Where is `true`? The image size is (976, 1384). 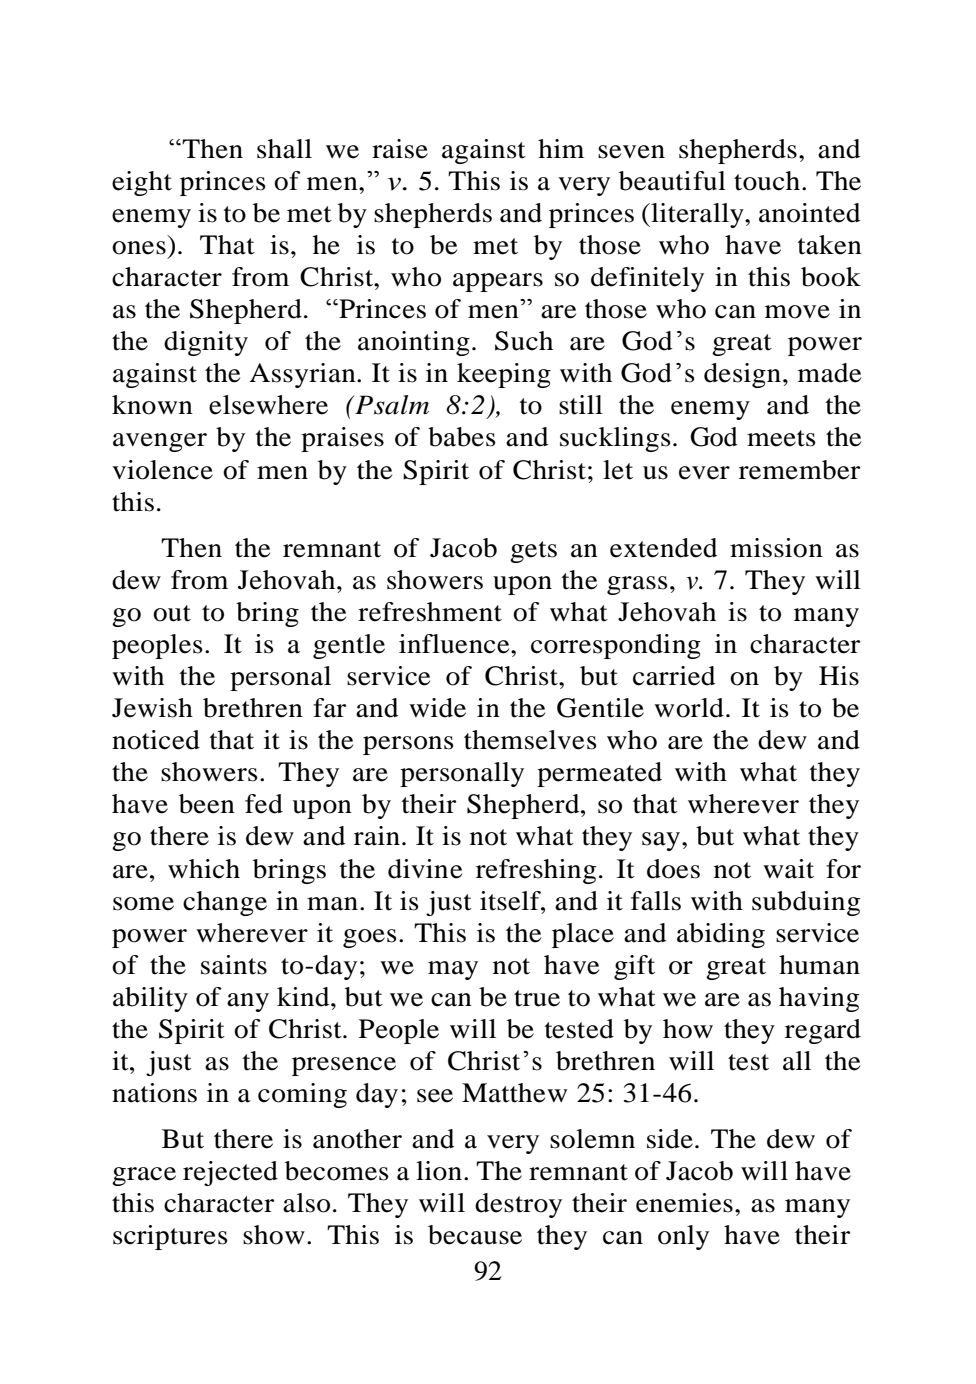
true is located at coordinates (537, 998).
